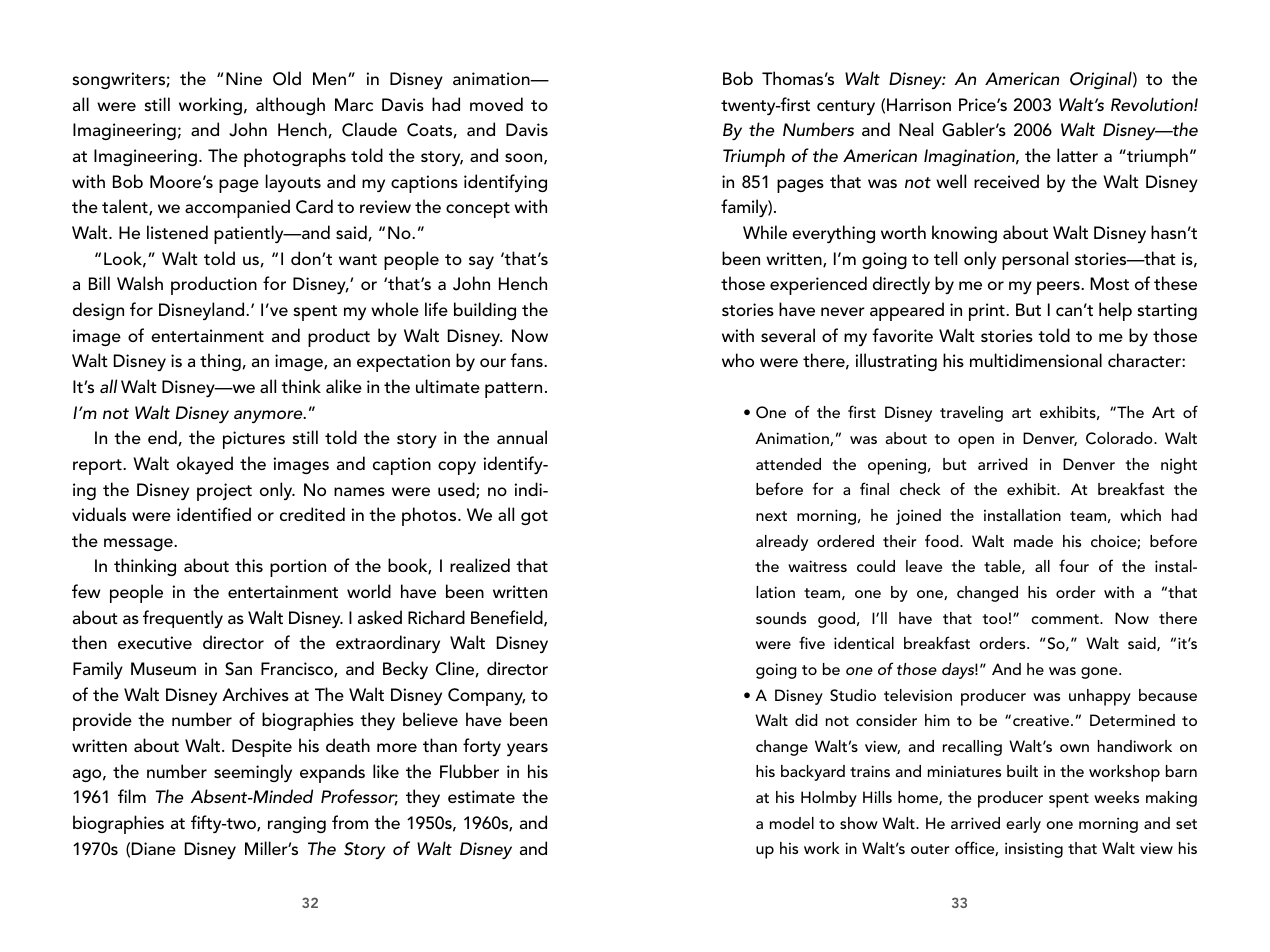 The image size is (1270, 952). What do you see at coordinates (297, 824) in the page?
I see `ranging` at bounding box center [297, 824].
